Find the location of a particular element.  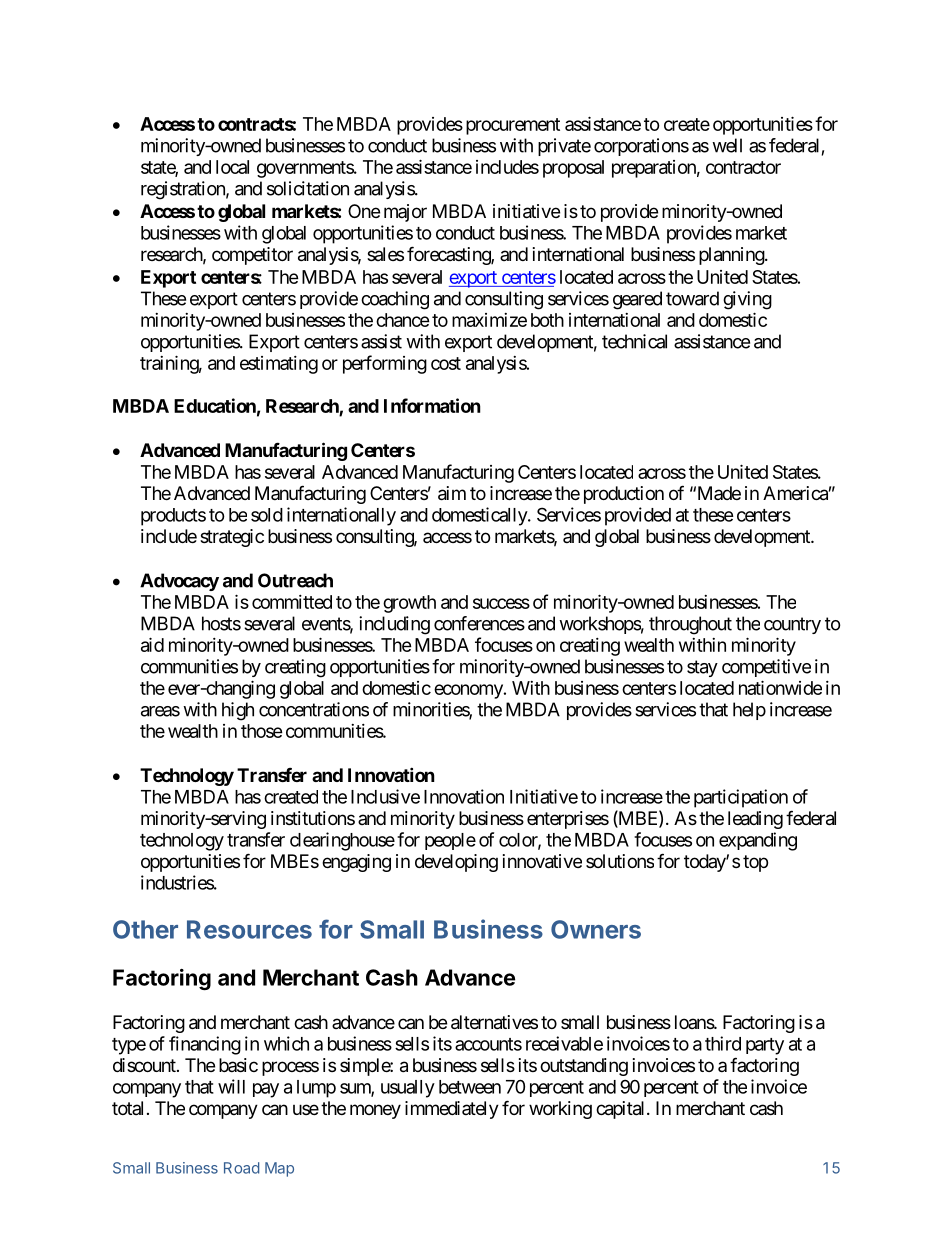

procurement is located at coordinates (513, 126).
